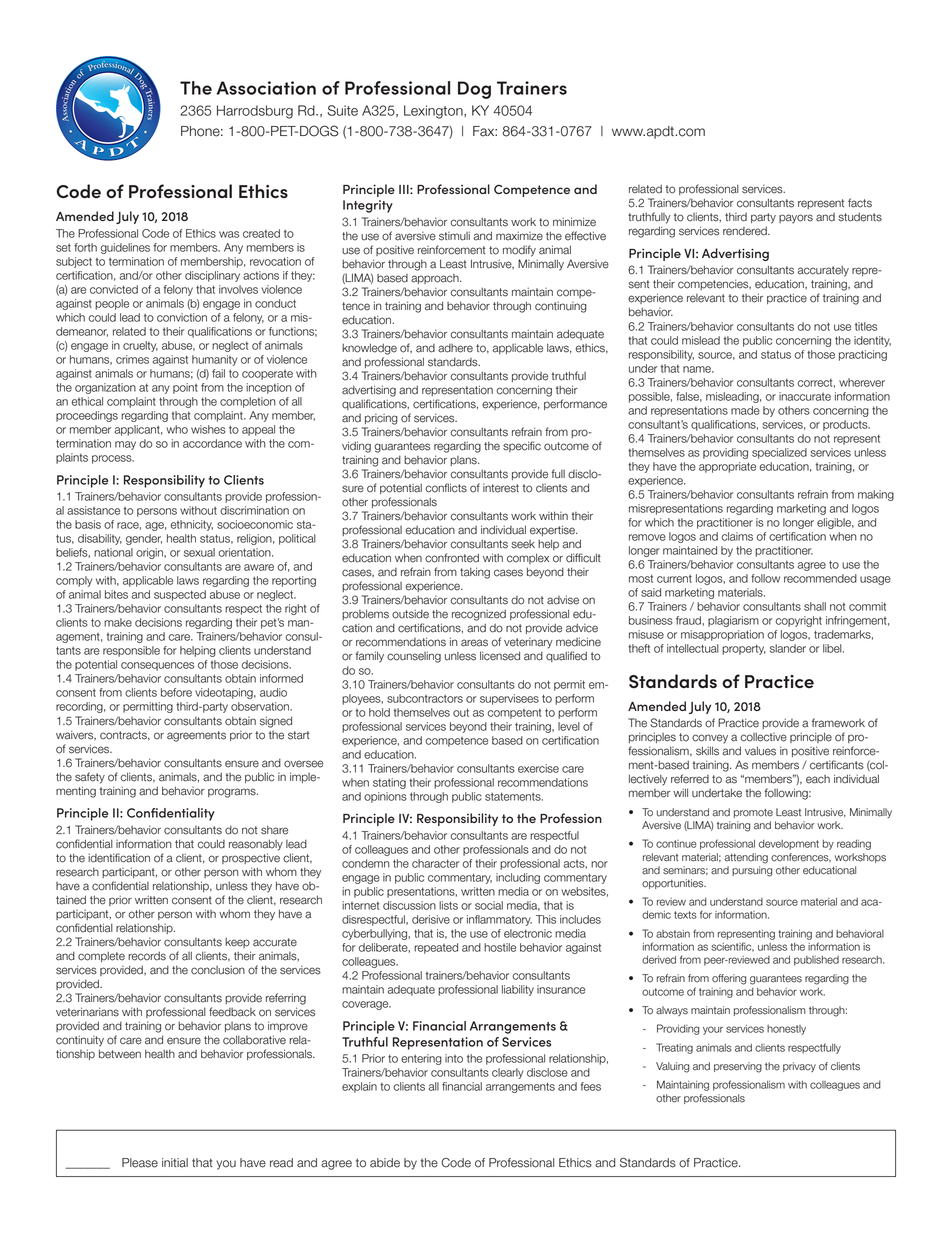 This image has height=1233, width=952. What do you see at coordinates (266, 88) in the image?
I see `Association` at bounding box center [266, 88].
